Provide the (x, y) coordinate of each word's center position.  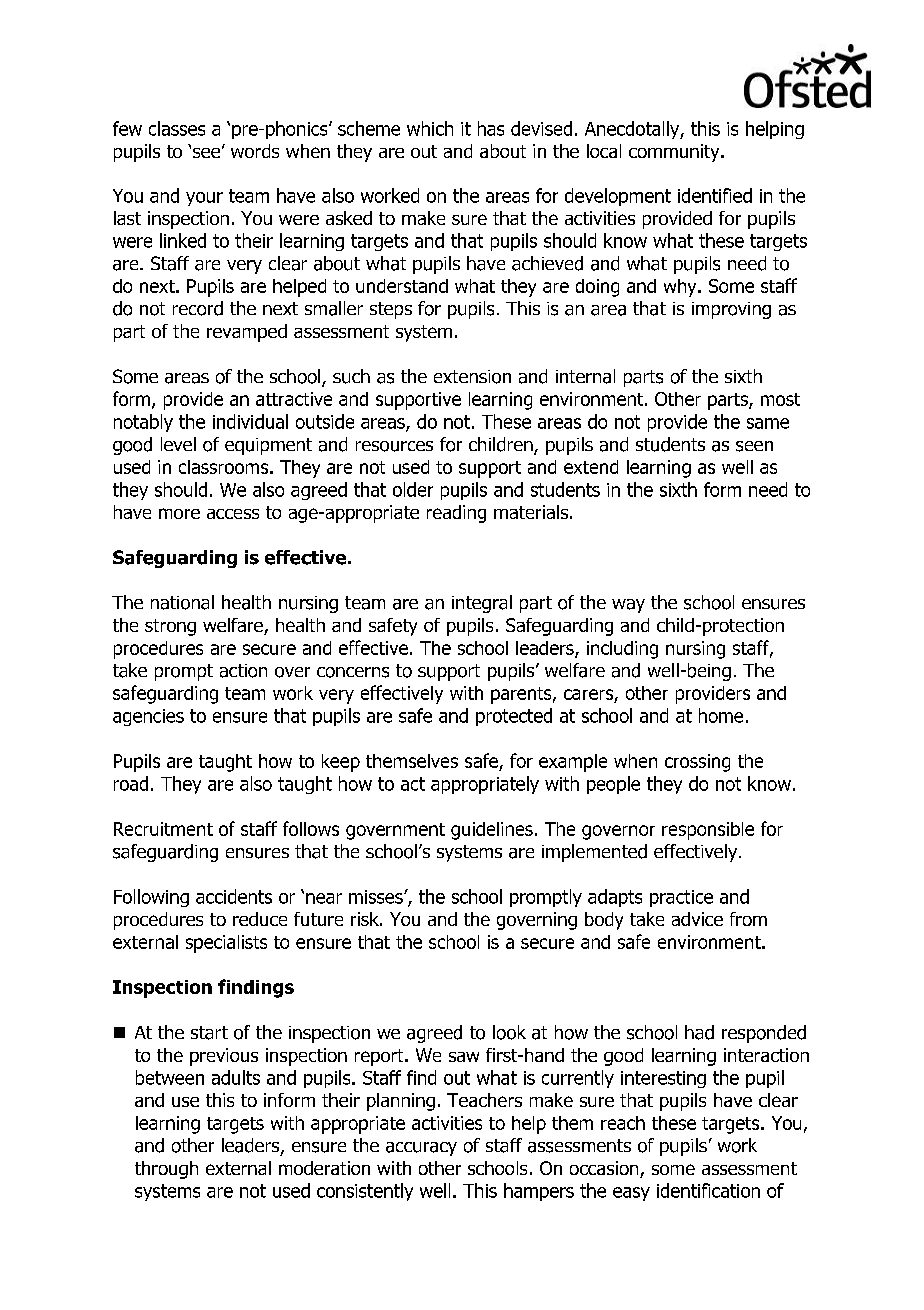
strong (170, 627)
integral (482, 604)
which (430, 128)
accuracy (421, 1149)
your (204, 199)
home (721, 715)
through (166, 1170)
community (675, 153)
